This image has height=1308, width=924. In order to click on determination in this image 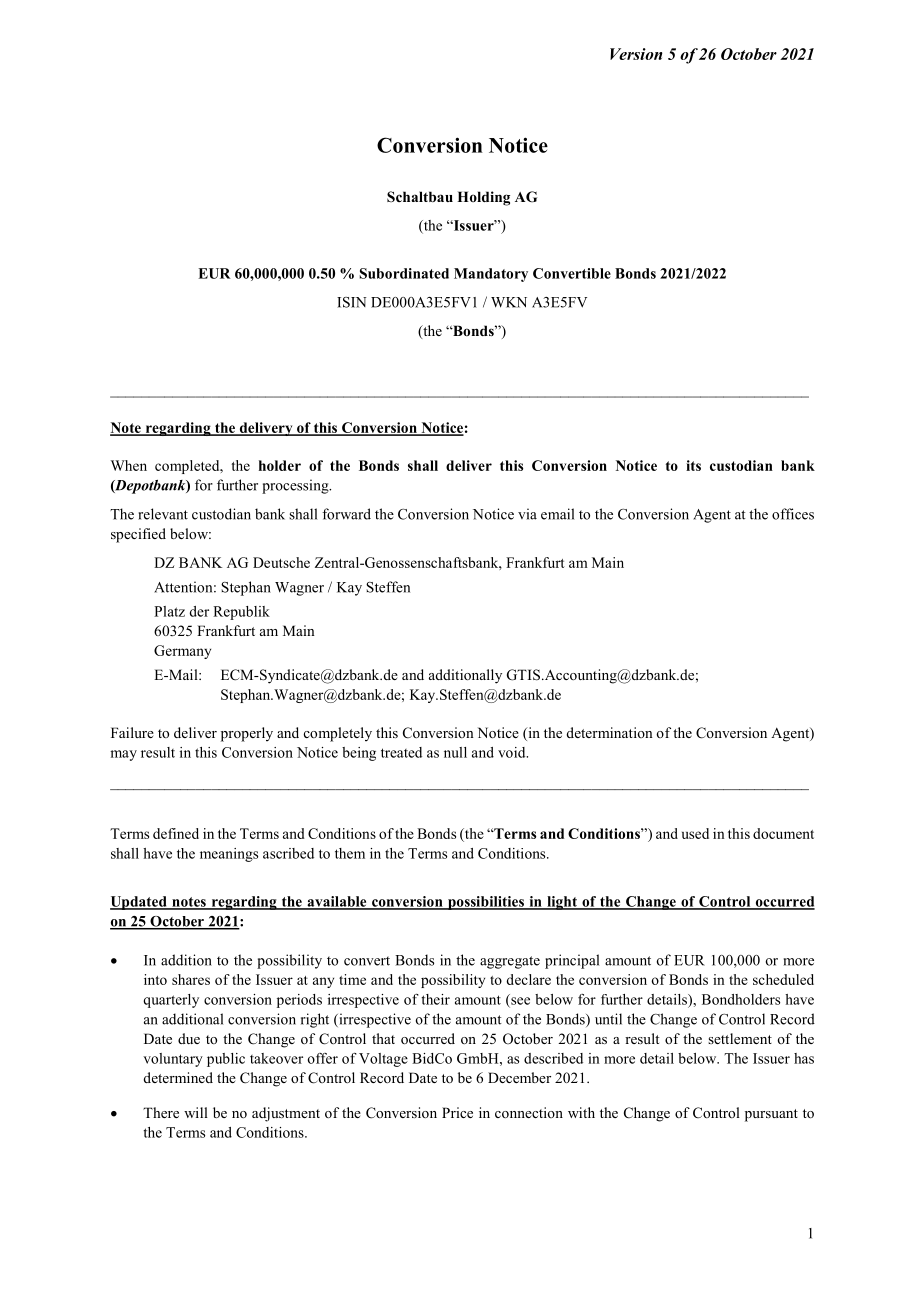, I will do `click(610, 732)`.
